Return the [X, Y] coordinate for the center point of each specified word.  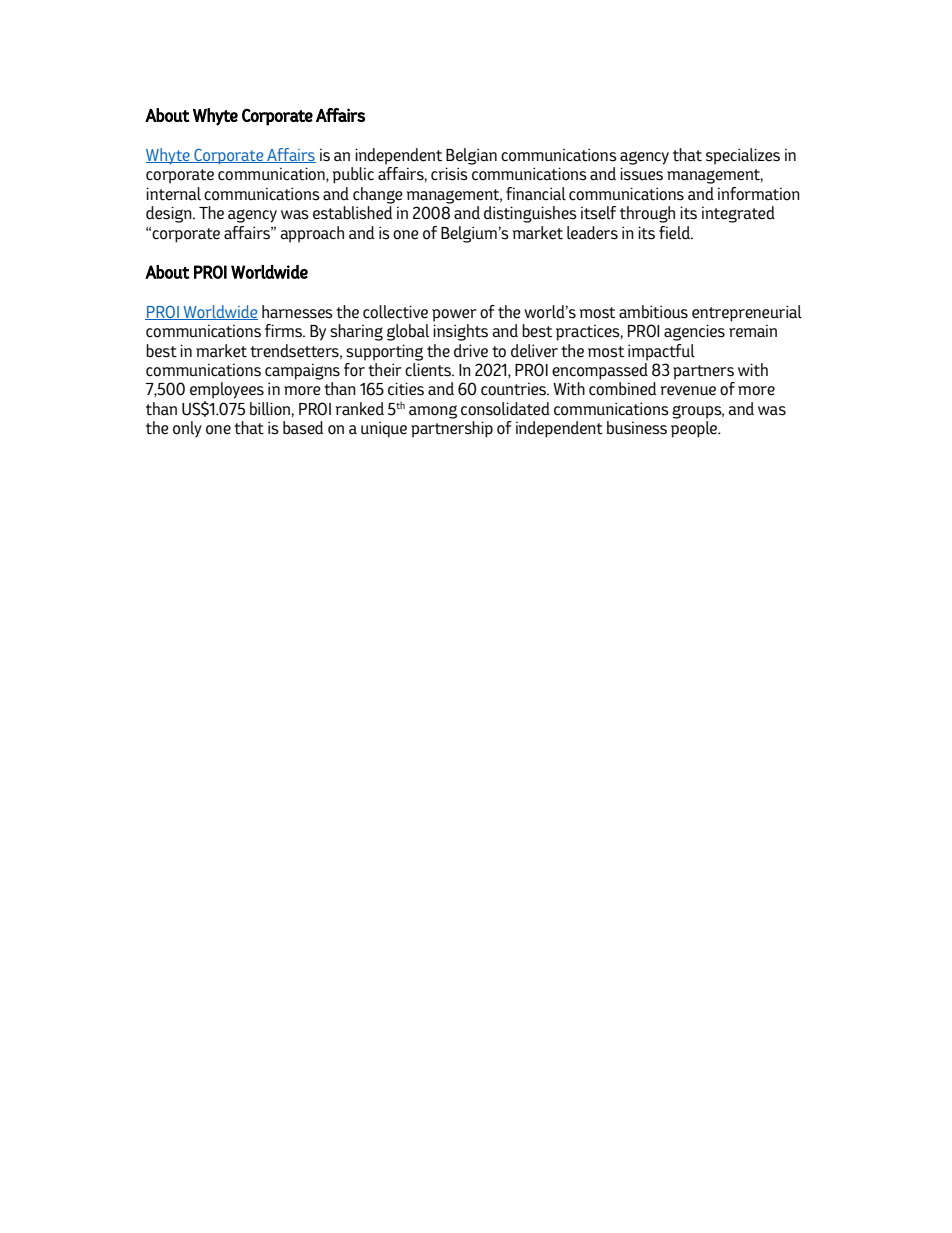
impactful [661, 352]
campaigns [302, 371]
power [454, 315]
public [353, 175]
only [187, 429]
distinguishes [530, 214]
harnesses [297, 312]
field [675, 233]
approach [312, 234]
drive [471, 351]
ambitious [653, 312]
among [433, 412]
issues [641, 174]
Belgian [471, 156]
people [695, 429]
